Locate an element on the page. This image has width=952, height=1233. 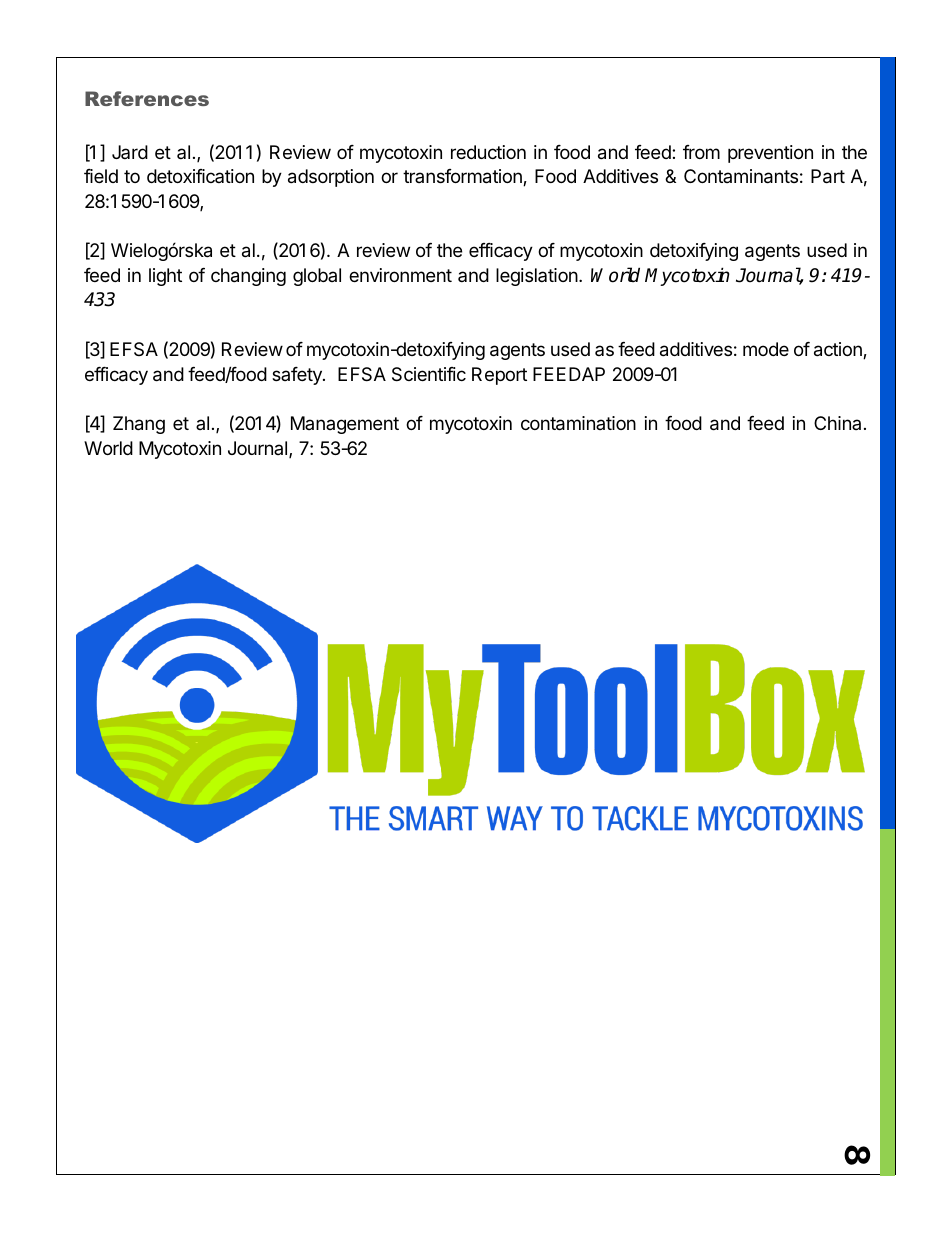
mode is located at coordinates (766, 349).
